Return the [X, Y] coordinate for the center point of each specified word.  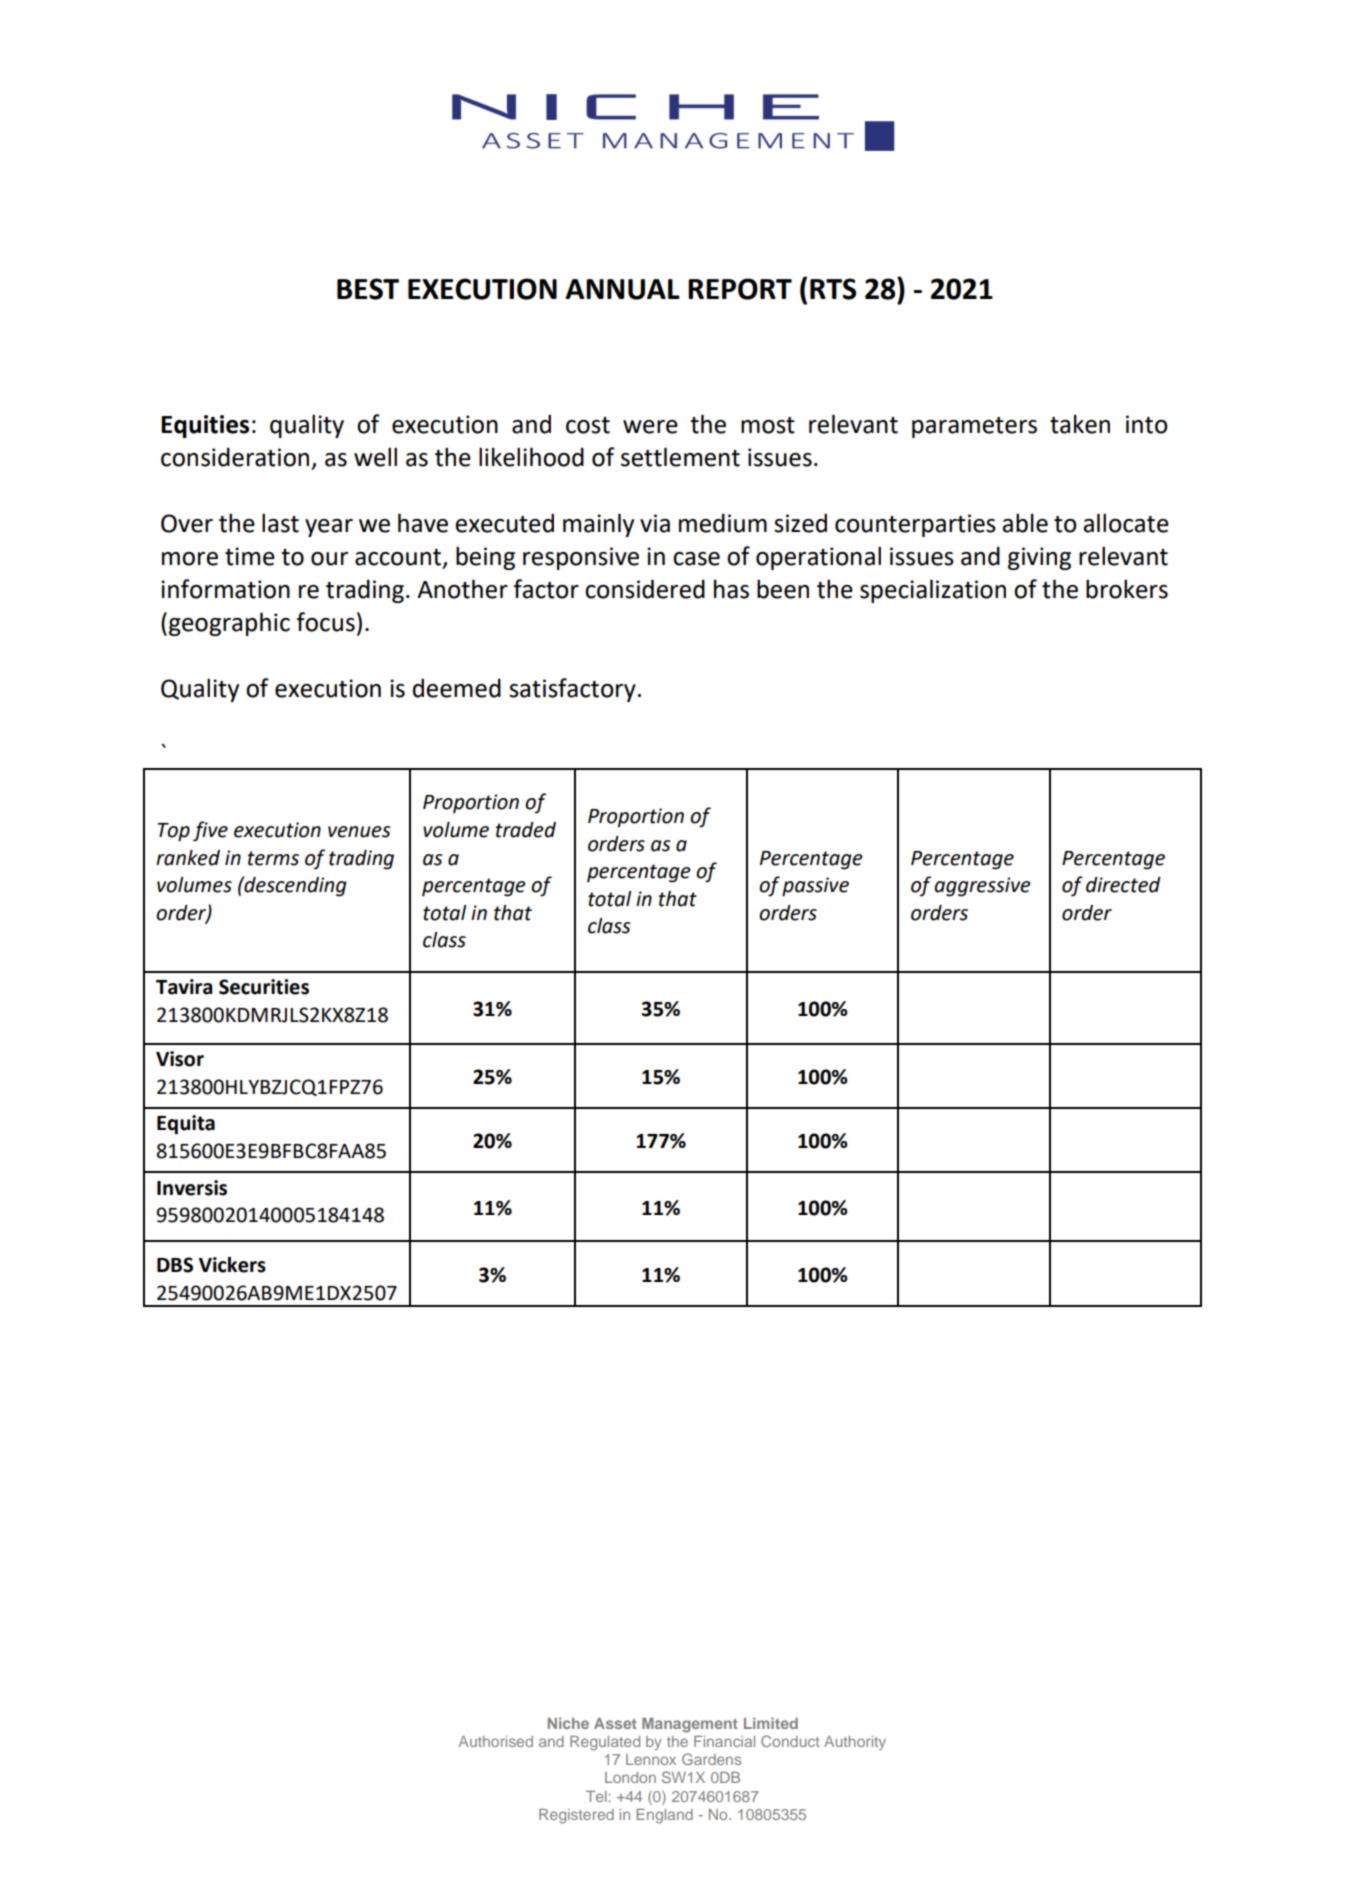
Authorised [496, 1741]
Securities [264, 987]
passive [815, 887]
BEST [368, 289]
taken [1080, 424]
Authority [855, 1743]
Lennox [651, 1759]
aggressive [982, 887]
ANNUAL [622, 289]
